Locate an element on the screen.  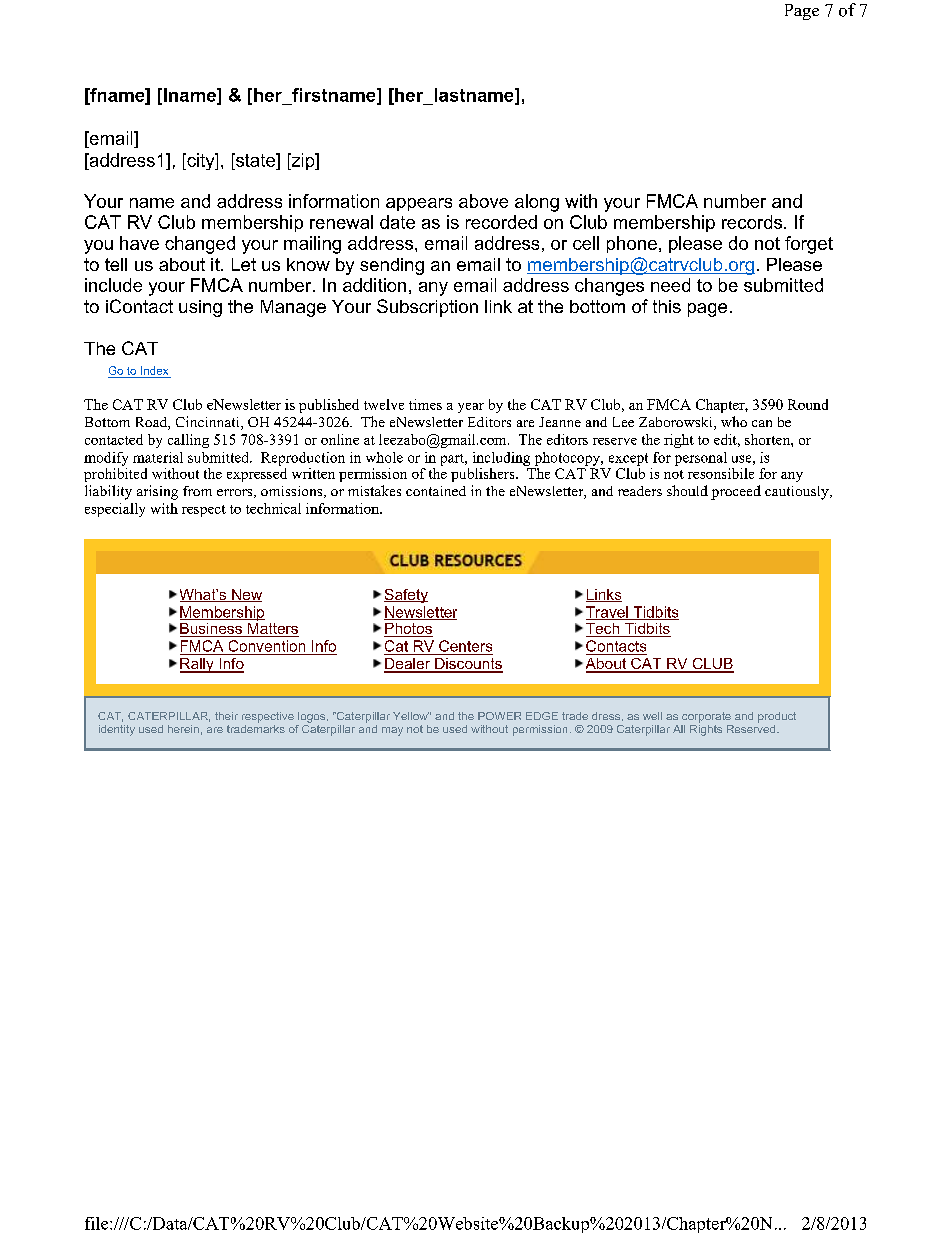
records is located at coordinates (753, 222).
